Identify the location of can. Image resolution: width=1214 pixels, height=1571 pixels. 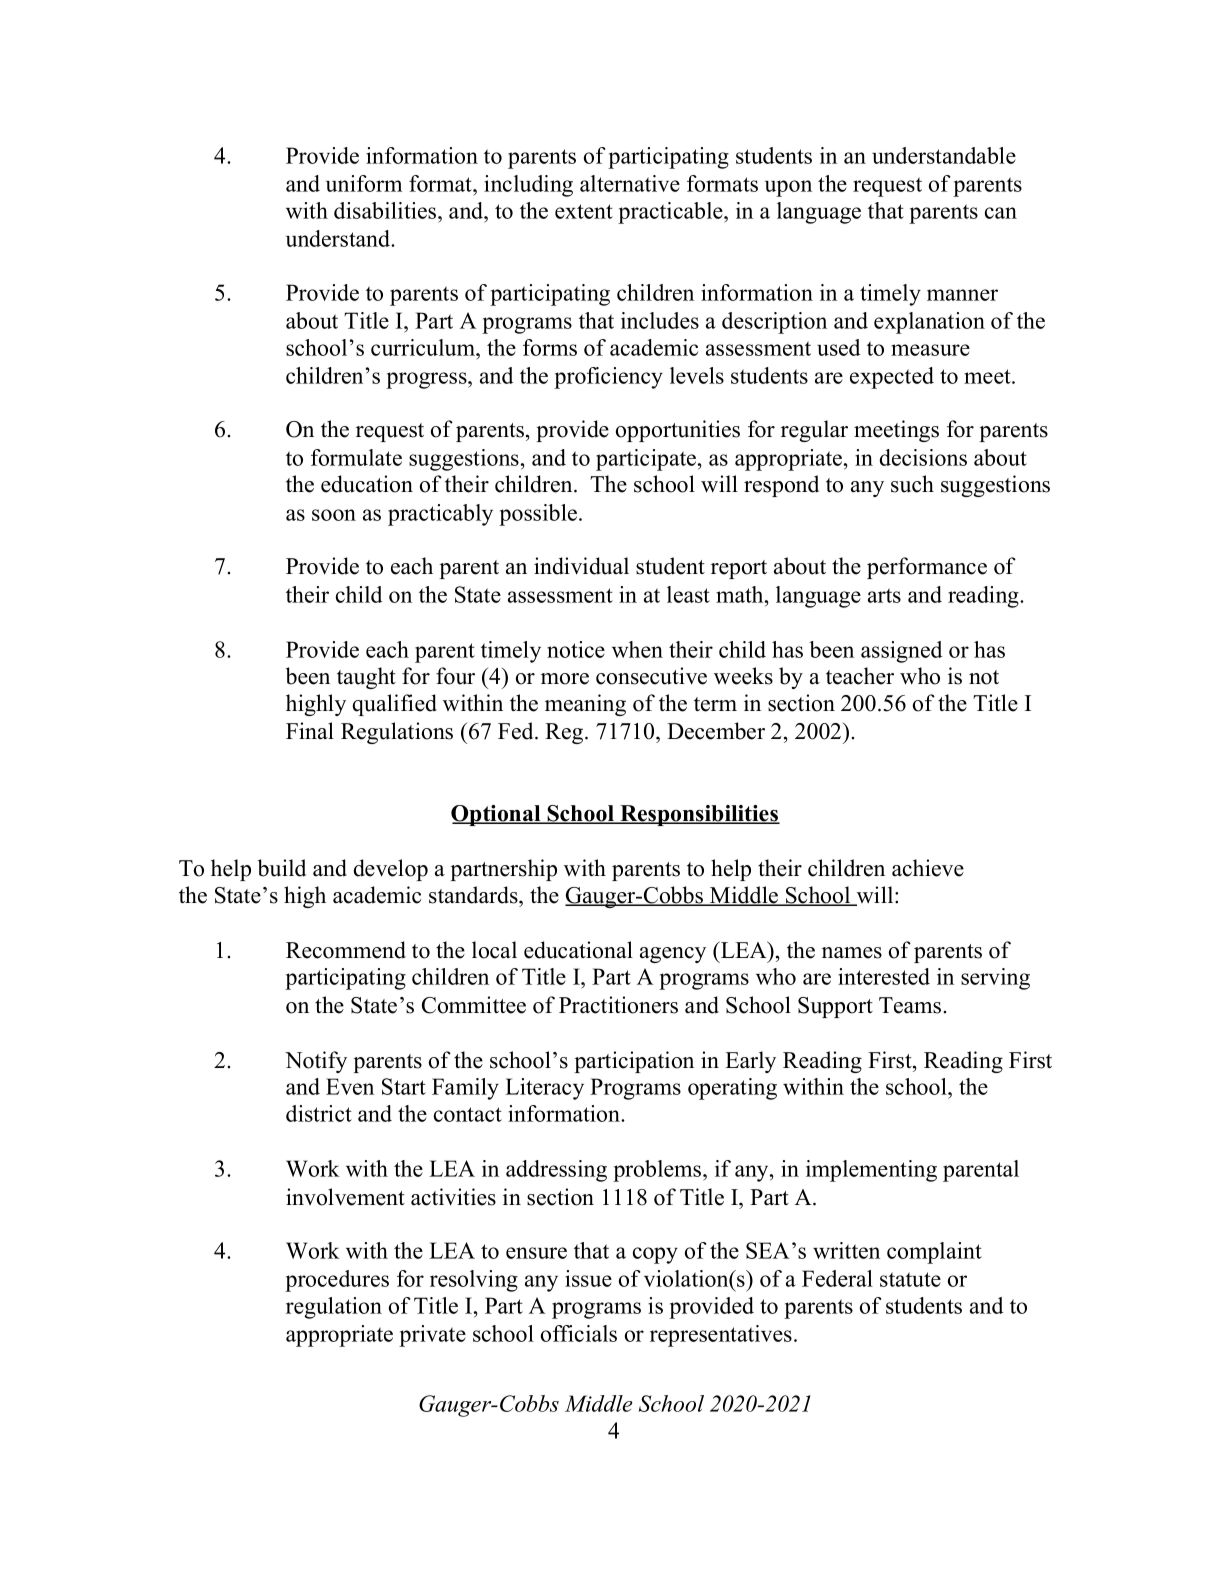
(1001, 213).
